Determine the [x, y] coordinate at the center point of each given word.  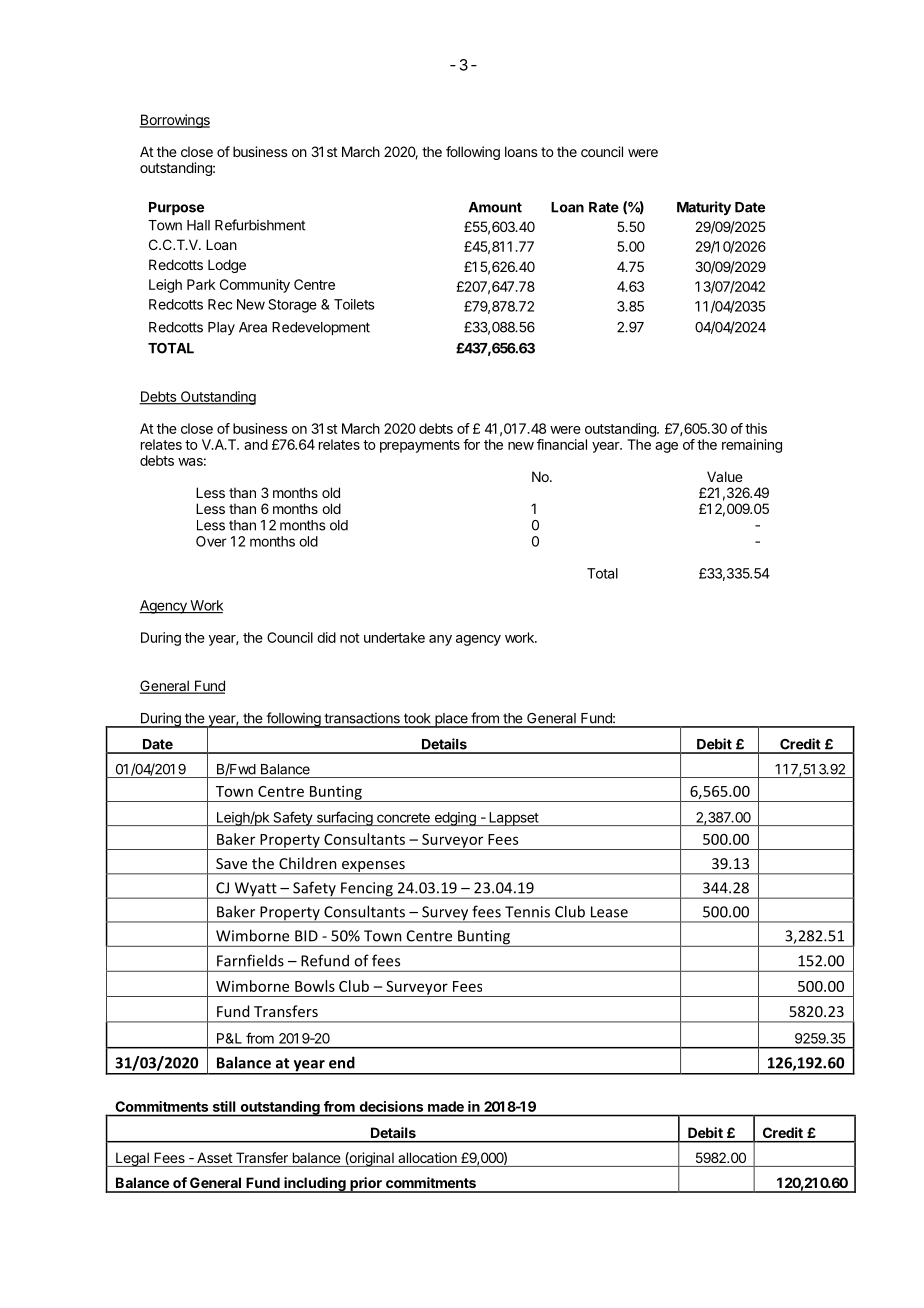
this [756, 428]
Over [211, 541]
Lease [609, 912]
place [451, 720]
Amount [495, 207]
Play [221, 328]
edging [455, 819]
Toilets [354, 304]
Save [231, 863]
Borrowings [175, 121]
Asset [215, 1157]
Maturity [704, 208]
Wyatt [255, 890]
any [440, 640]
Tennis [527, 912]
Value [725, 476]
